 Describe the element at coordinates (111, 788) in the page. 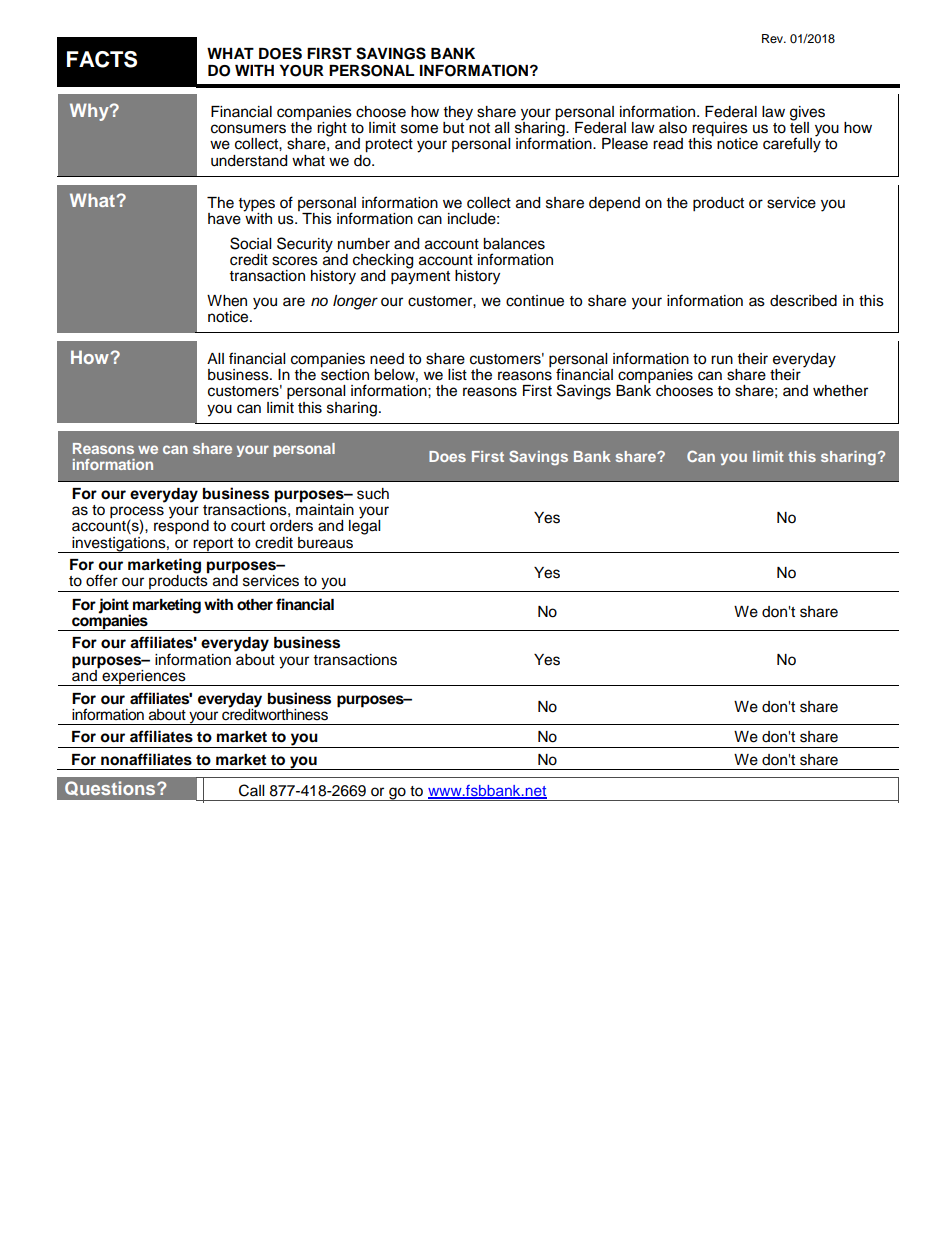

I see `Questions` at that location.
